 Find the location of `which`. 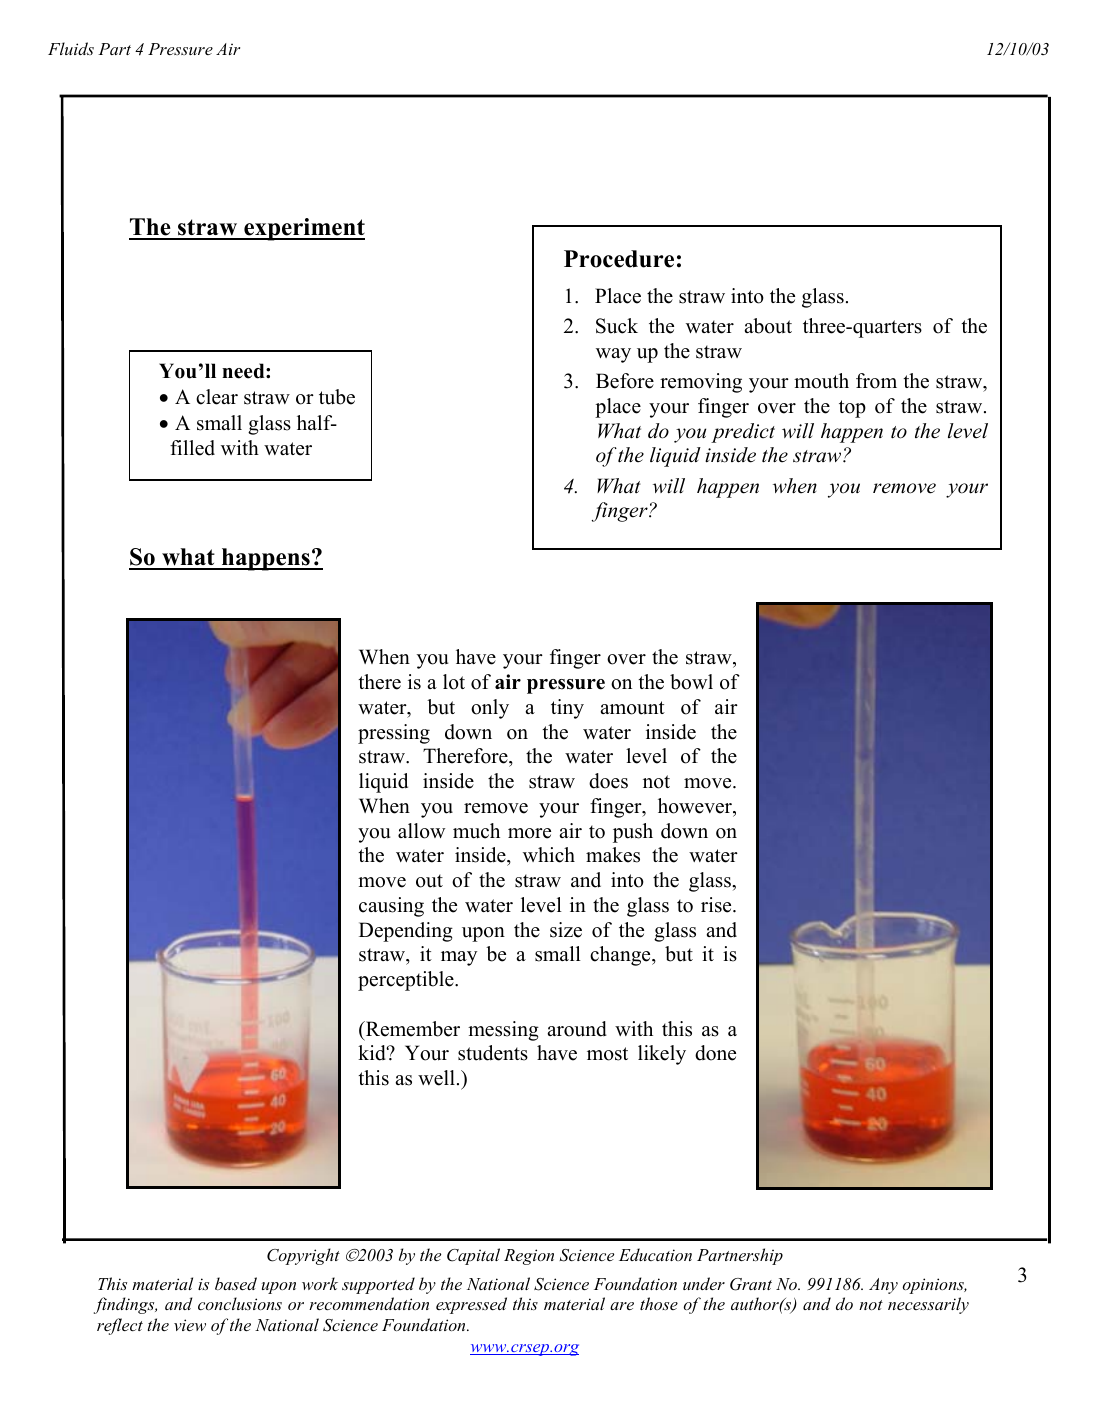

which is located at coordinates (549, 855).
